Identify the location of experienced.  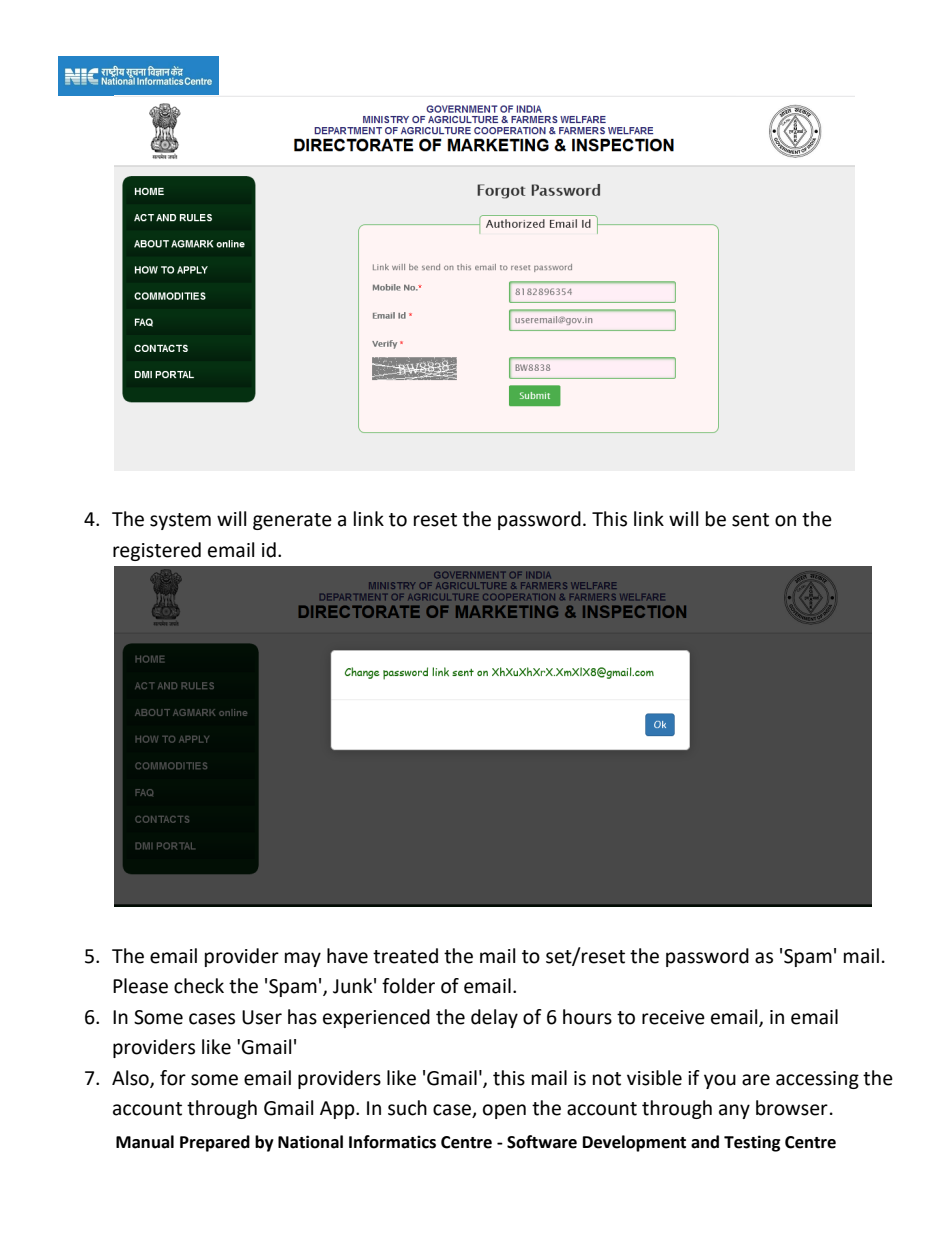
(376, 1018).
